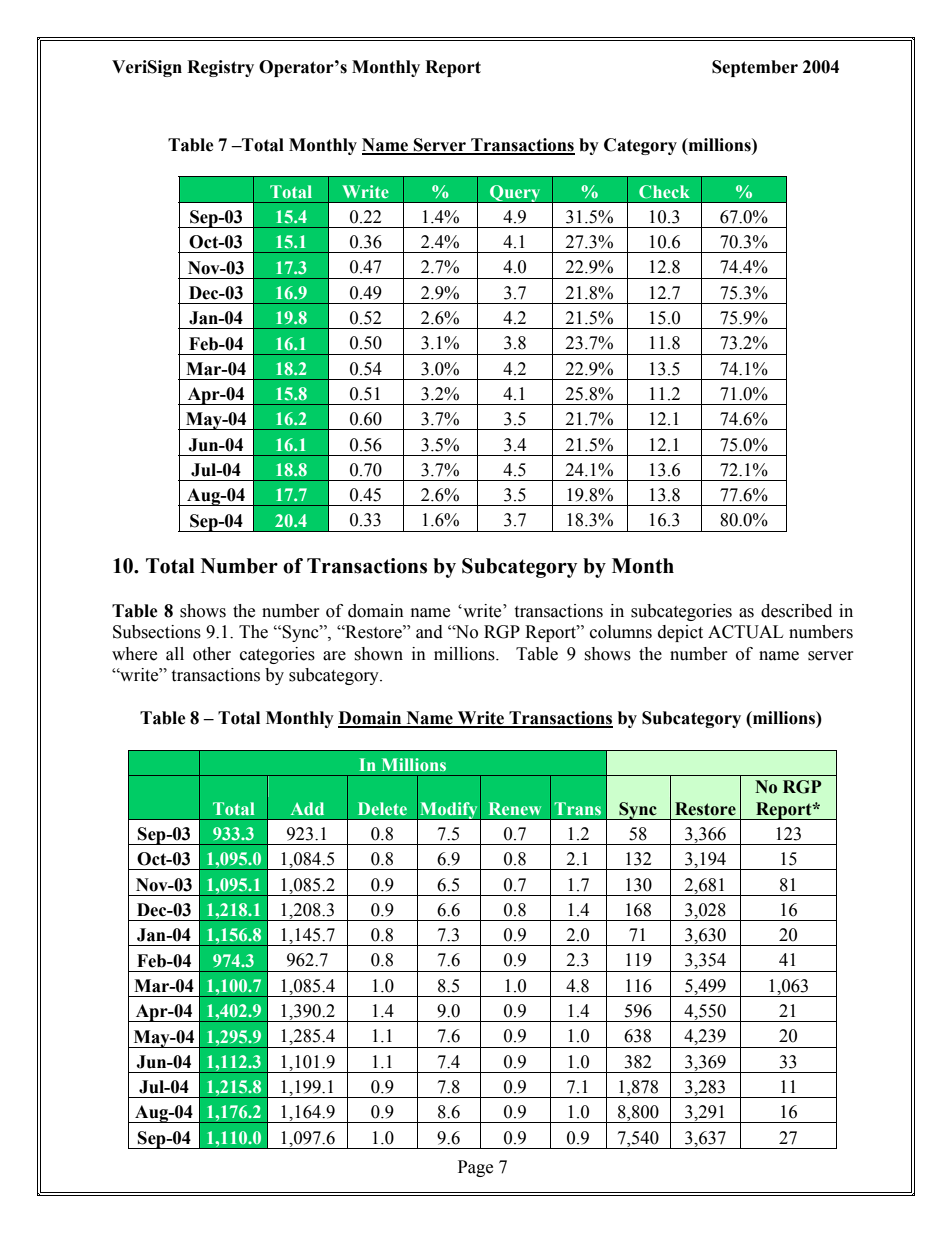  Describe the element at coordinates (307, 808) in the image. I see `Add` at that location.
